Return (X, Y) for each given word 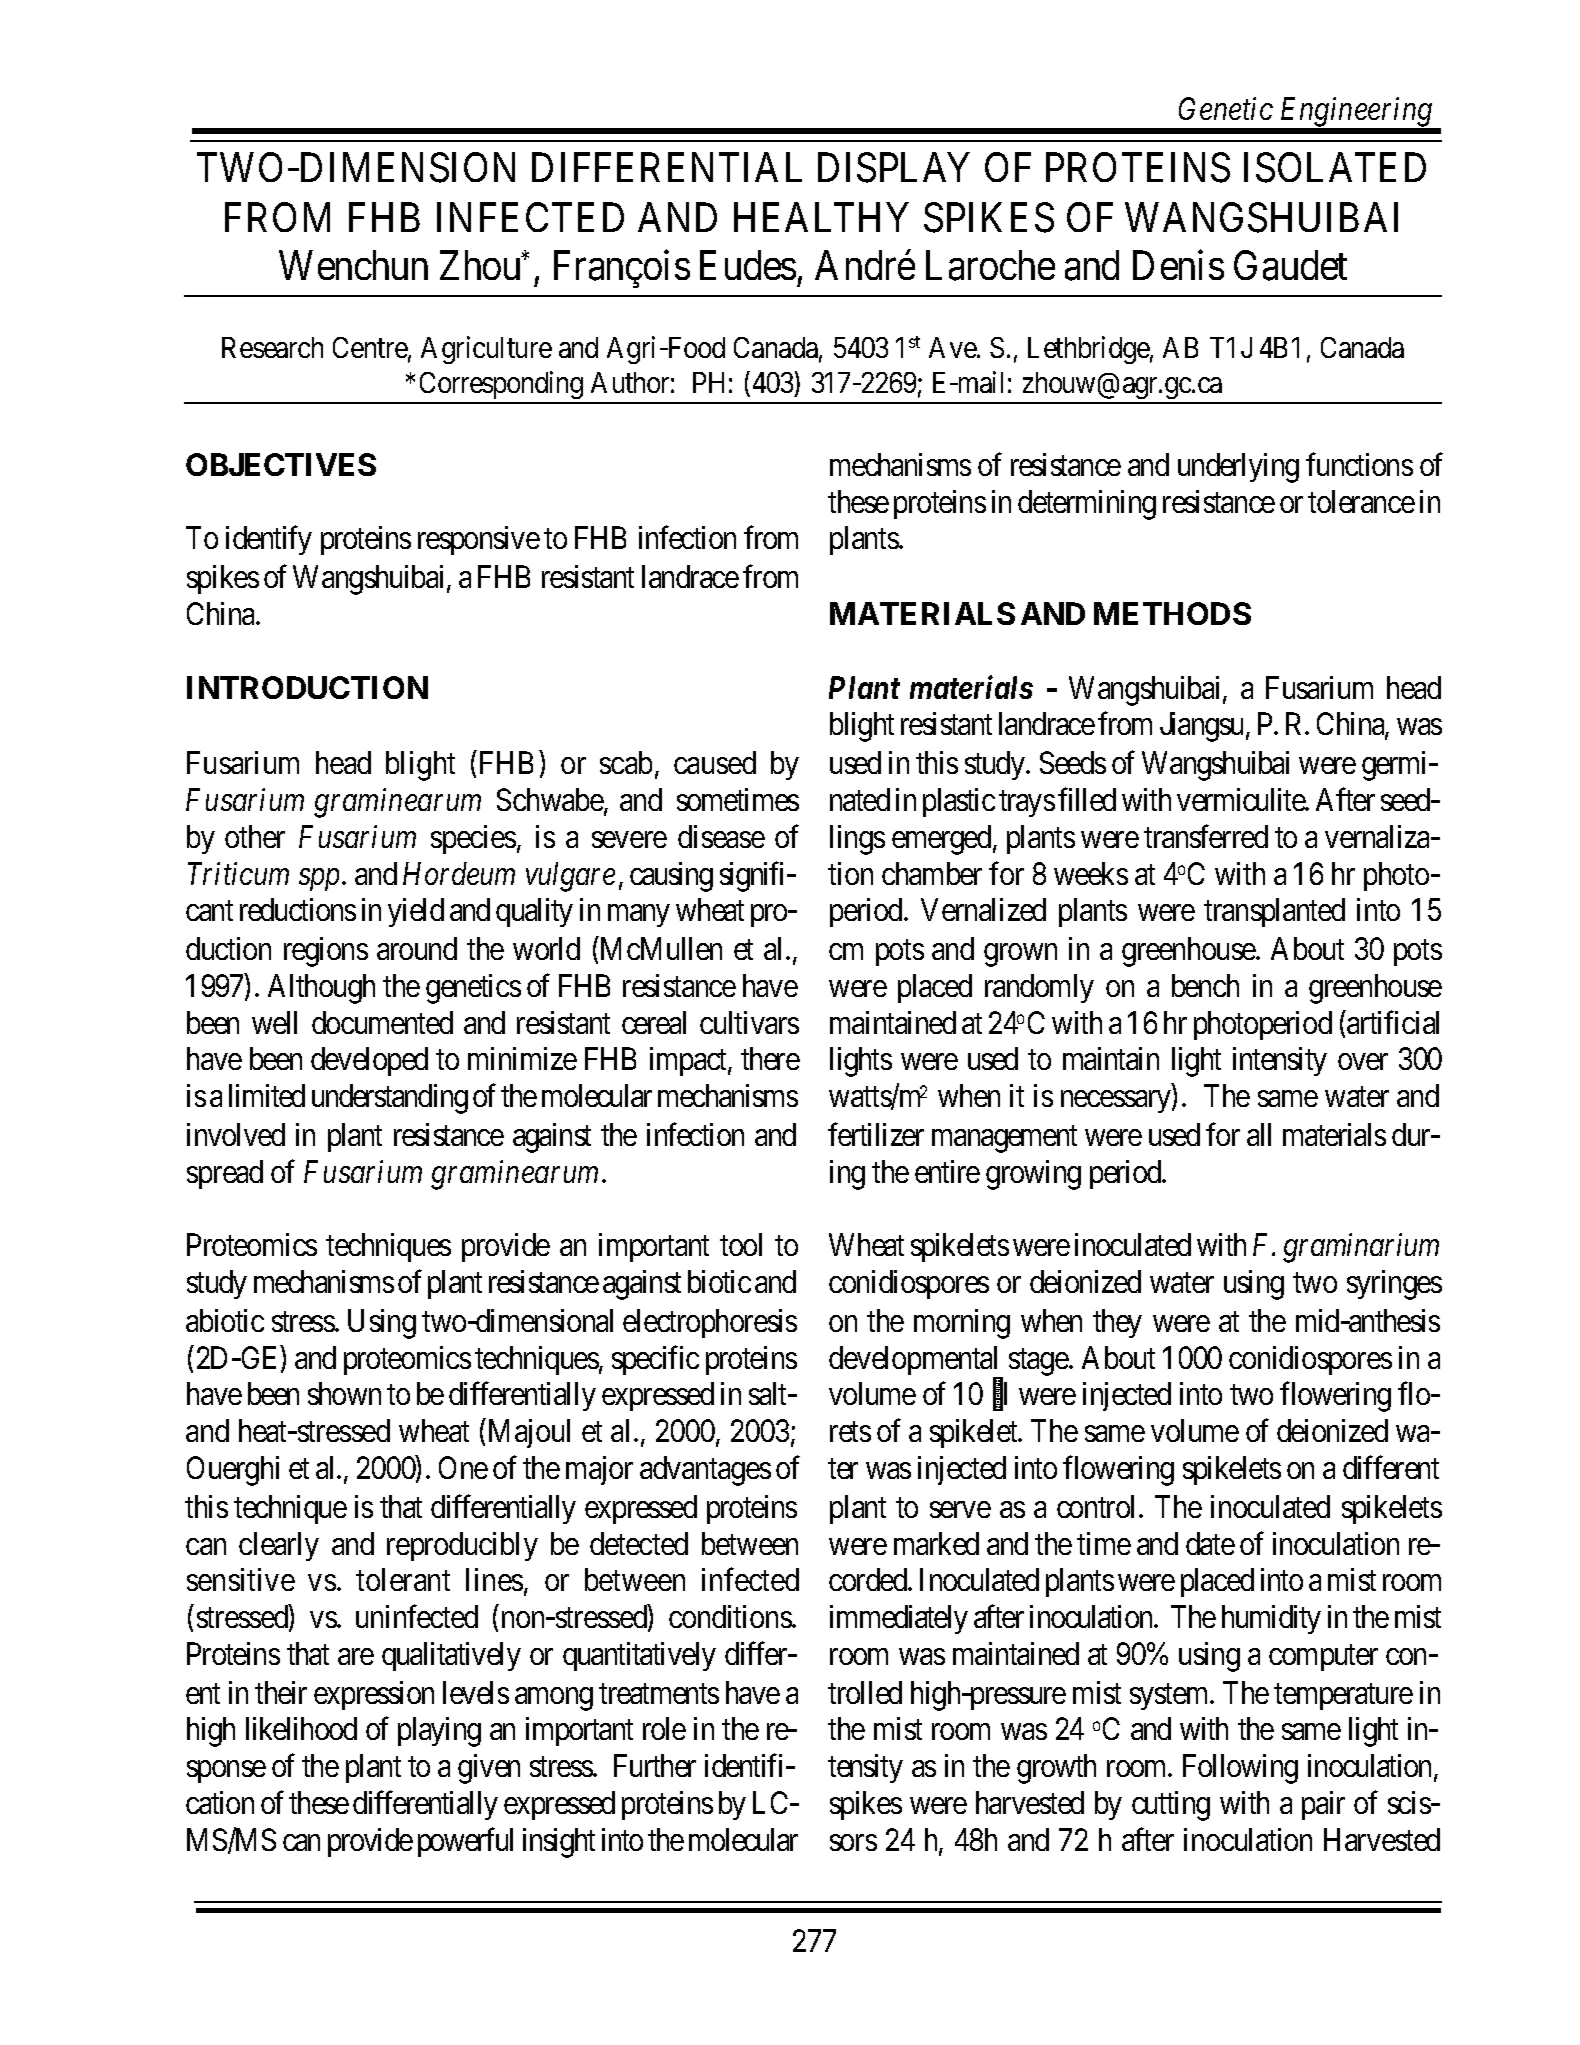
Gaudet (1290, 266)
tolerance (1361, 501)
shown (344, 1393)
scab (626, 762)
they (1117, 1323)
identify (269, 540)
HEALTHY (821, 217)
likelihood (301, 1728)
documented (382, 1022)
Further (655, 1765)
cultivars (749, 1022)
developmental (916, 1362)
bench (1205, 985)
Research (272, 347)
